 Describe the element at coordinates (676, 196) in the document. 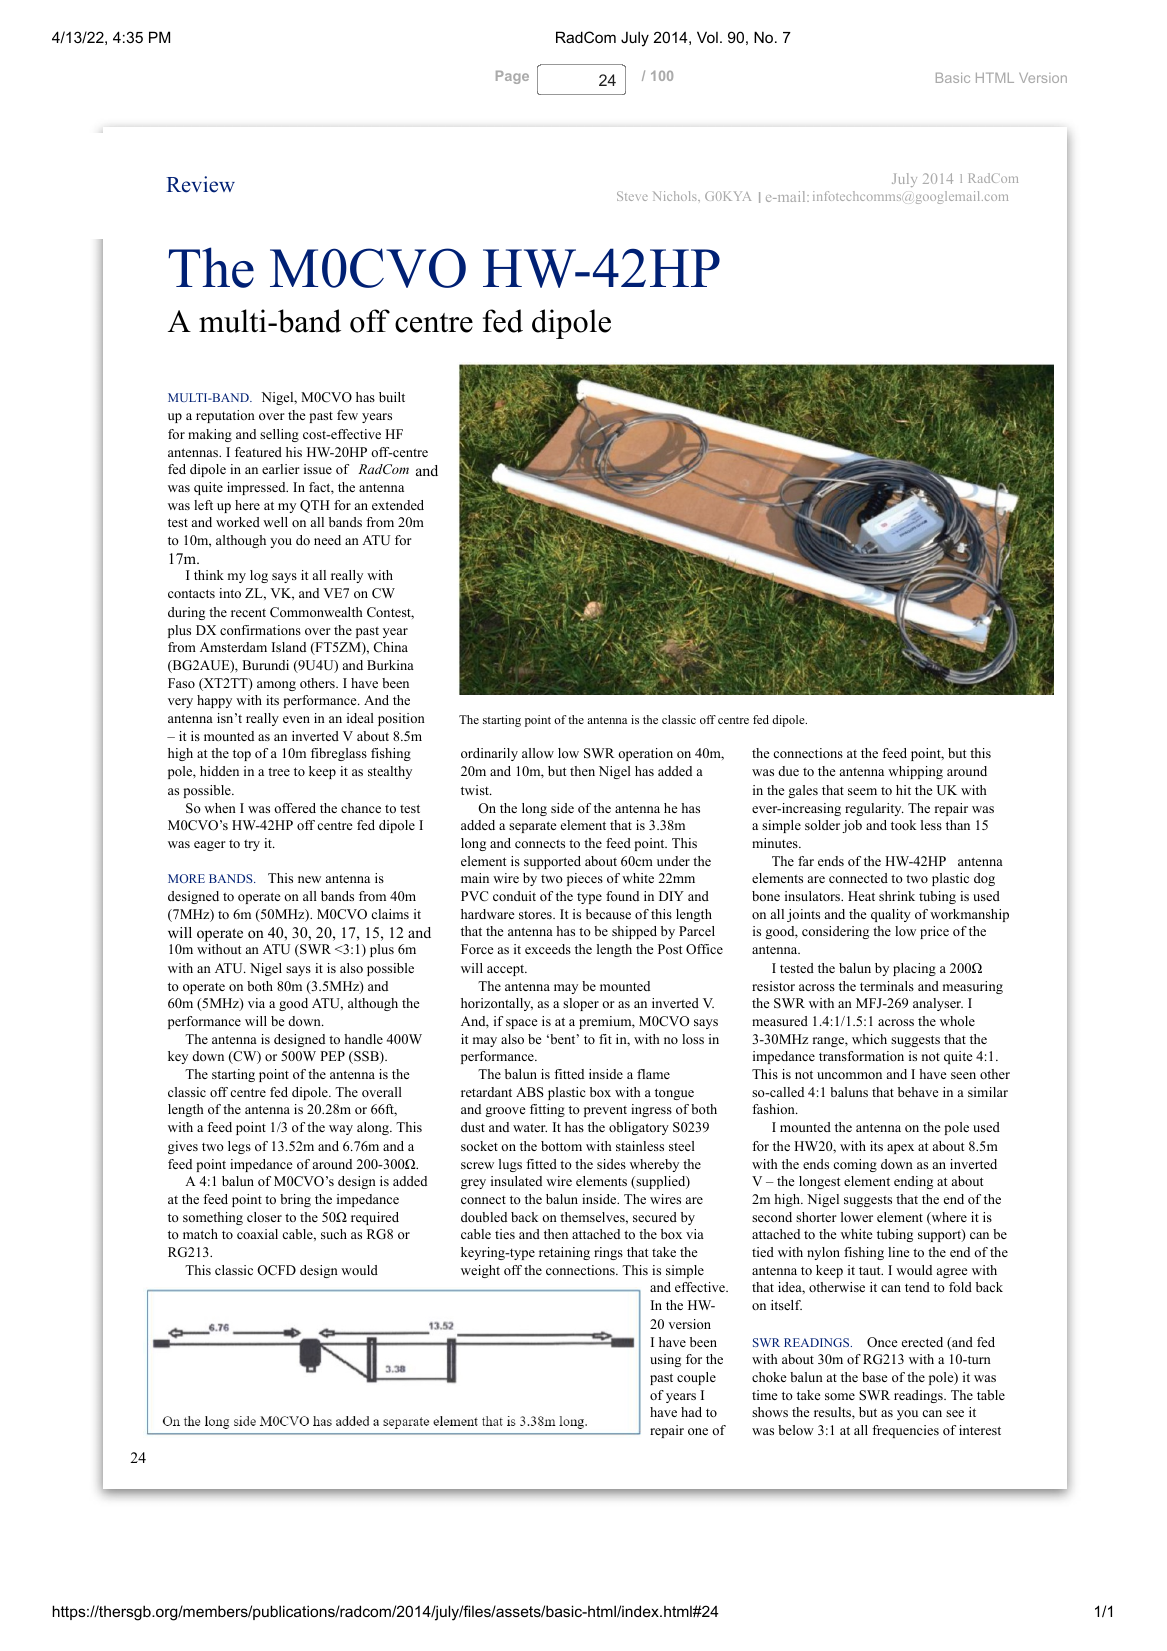

I see `Nichols` at that location.
